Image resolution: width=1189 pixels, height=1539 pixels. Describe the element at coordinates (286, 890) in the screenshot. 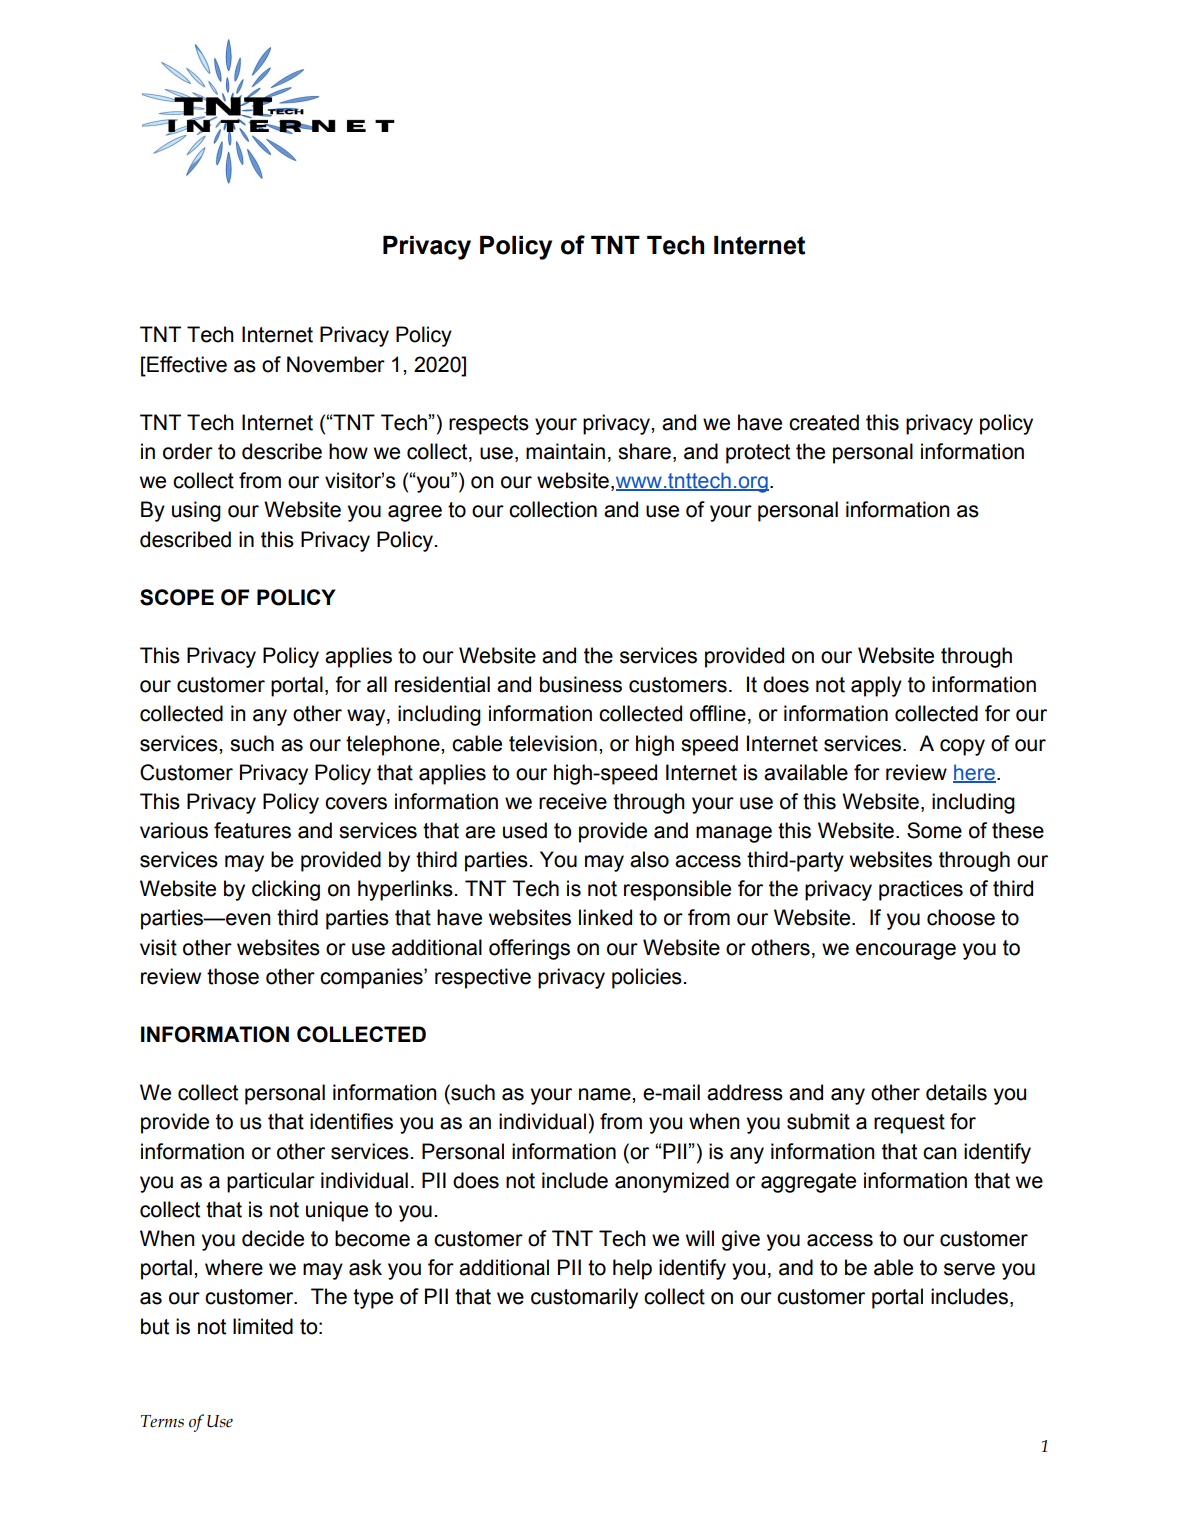

I see `clicking` at that location.
